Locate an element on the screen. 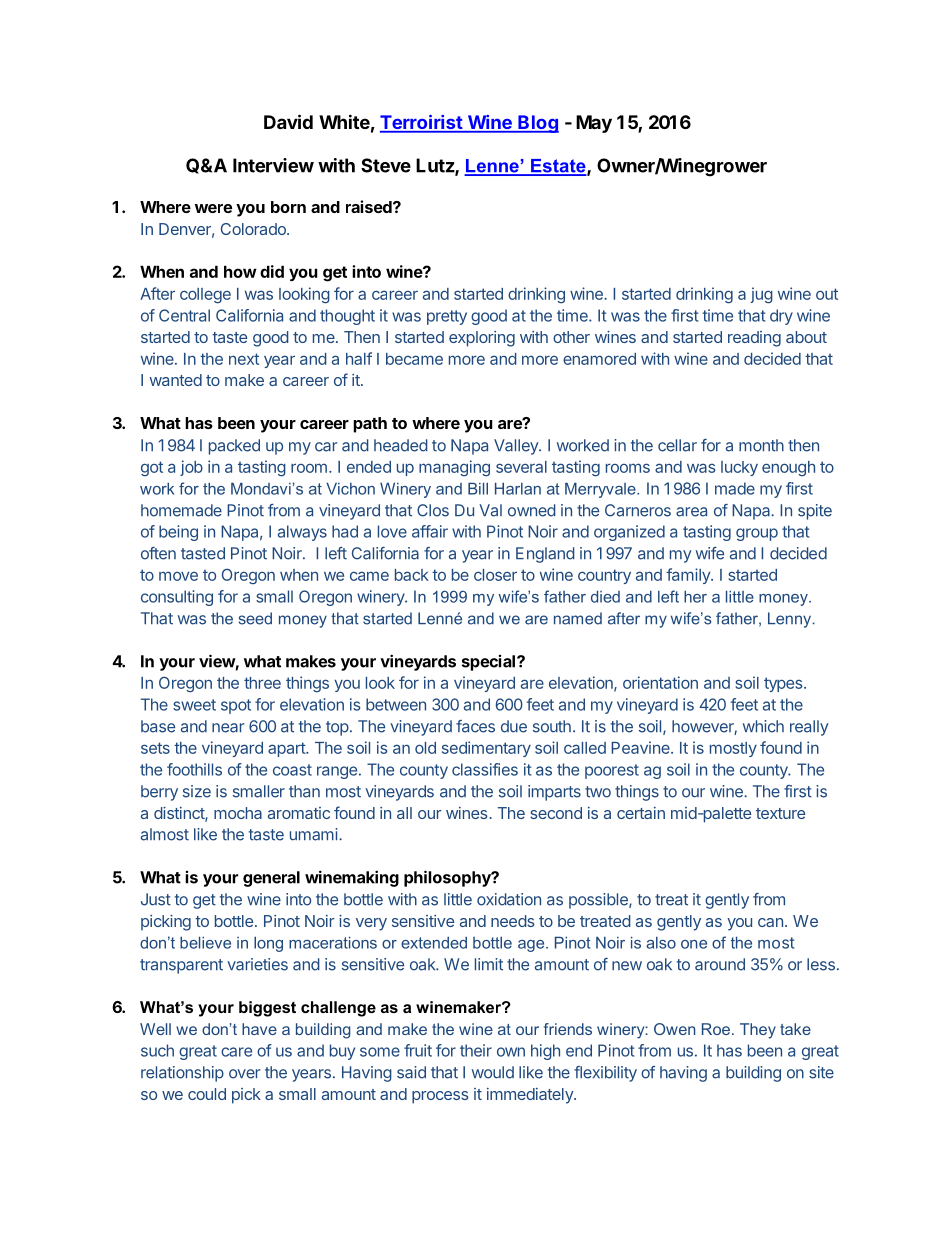 This screenshot has height=1233, width=952. family is located at coordinates (689, 576).
